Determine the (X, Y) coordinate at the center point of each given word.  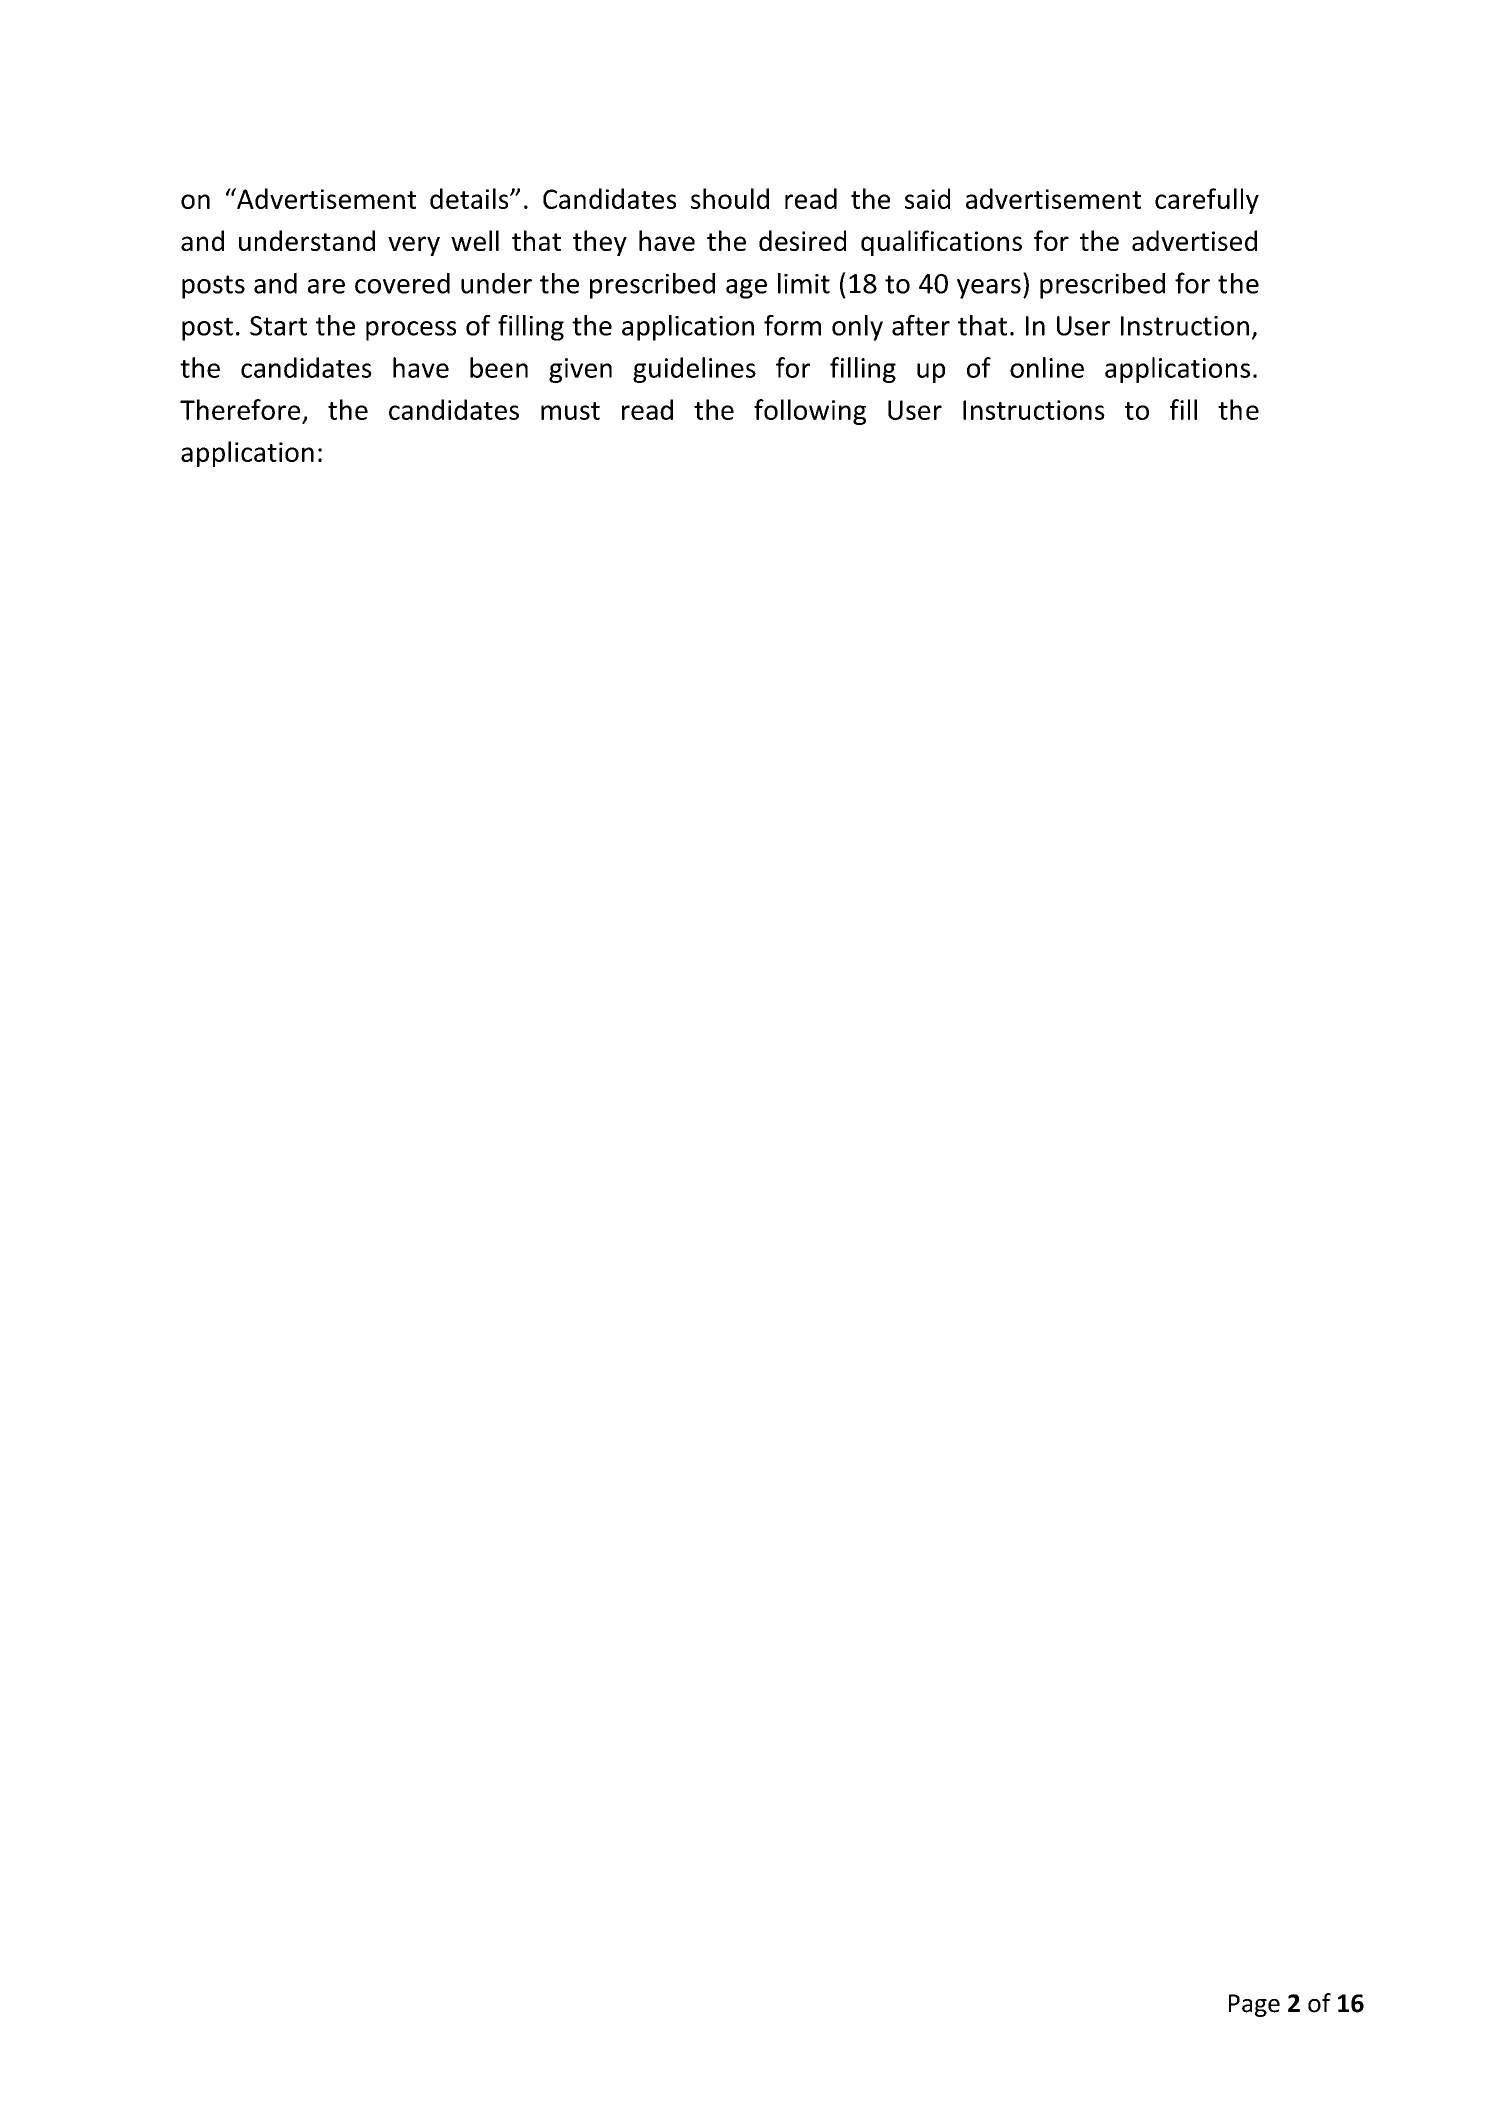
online (1047, 367)
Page (1254, 2005)
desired (802, 240)
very (414, 246)
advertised (1194, 240)
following (810, 412)
